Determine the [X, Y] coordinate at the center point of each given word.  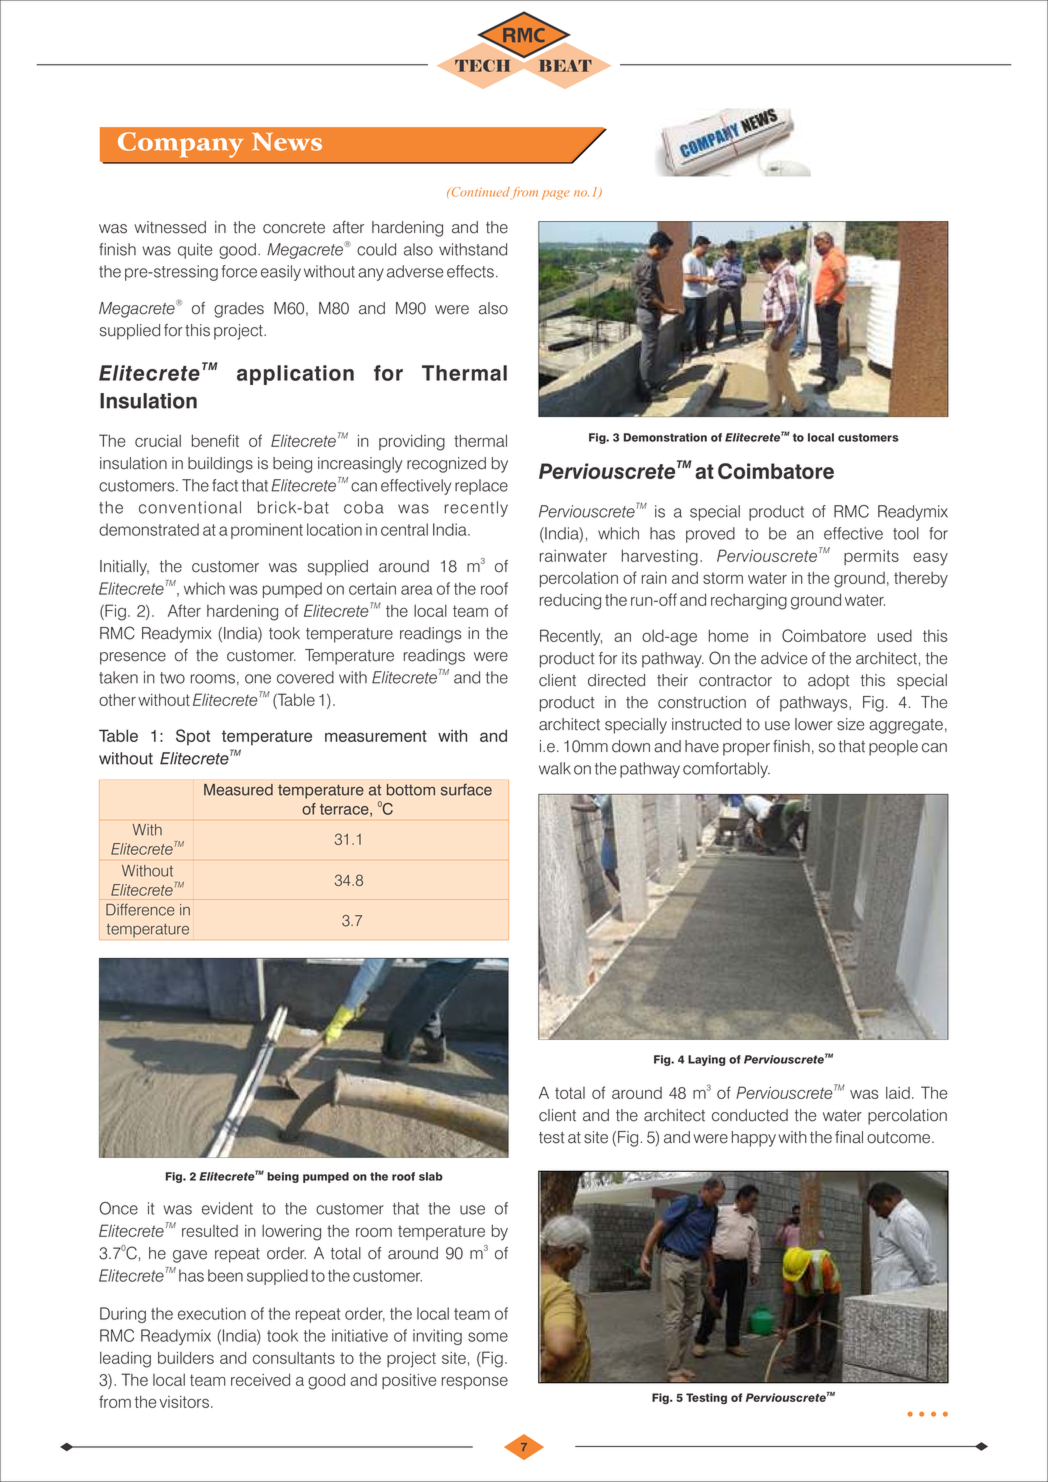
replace [481, 487]
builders [186, 1358]
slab [431, 1176]
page [556, 195]
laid [898, 1093]
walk [555, 768]
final [849, 1137]
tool [906, 533]
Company [181, 145]
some [488, 1337]
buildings [220, 465]
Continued [479, 192]
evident [227, 1208]
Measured [238, 790]
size [850, 724]
